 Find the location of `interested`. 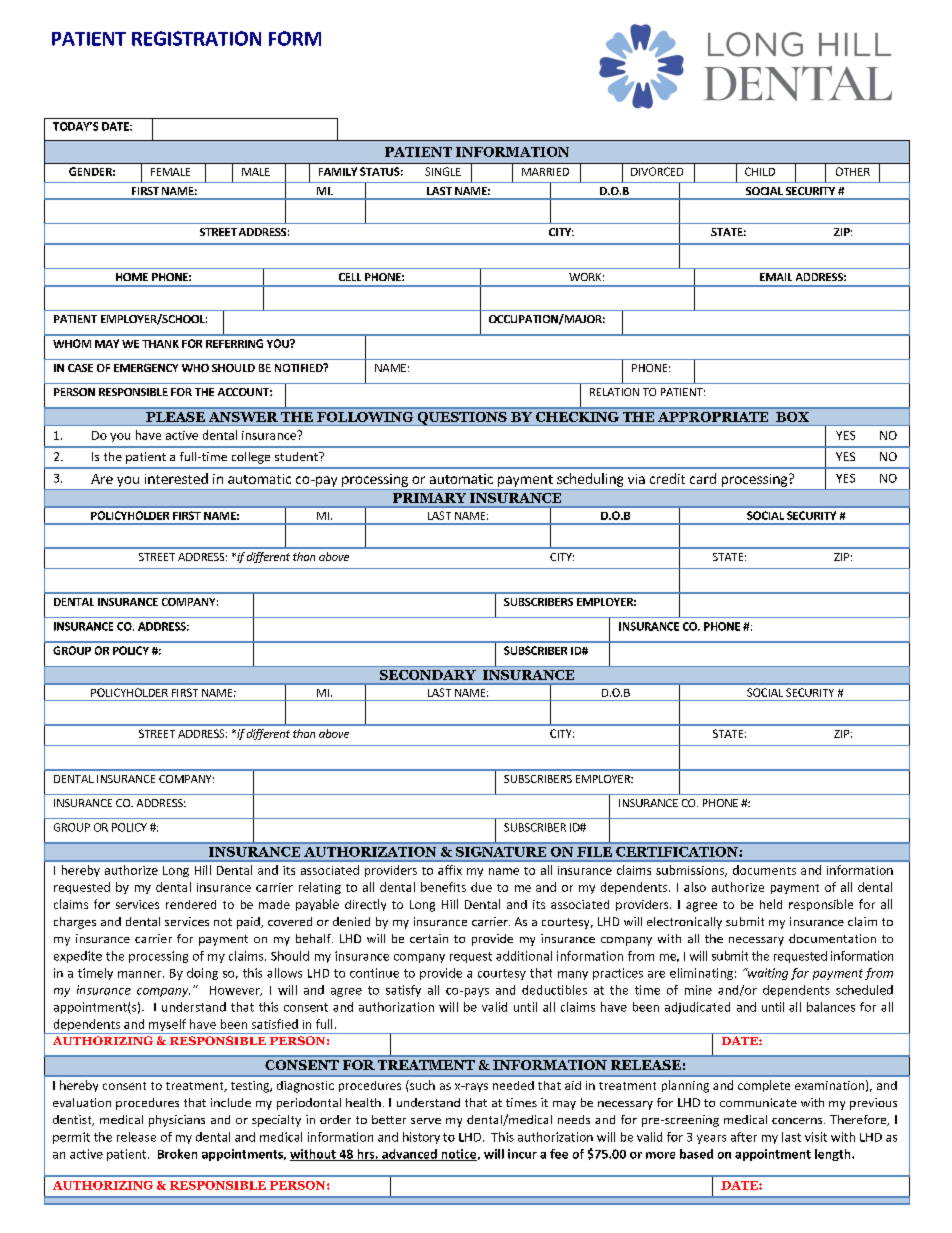

interested is located at coordinates (176, 478).
